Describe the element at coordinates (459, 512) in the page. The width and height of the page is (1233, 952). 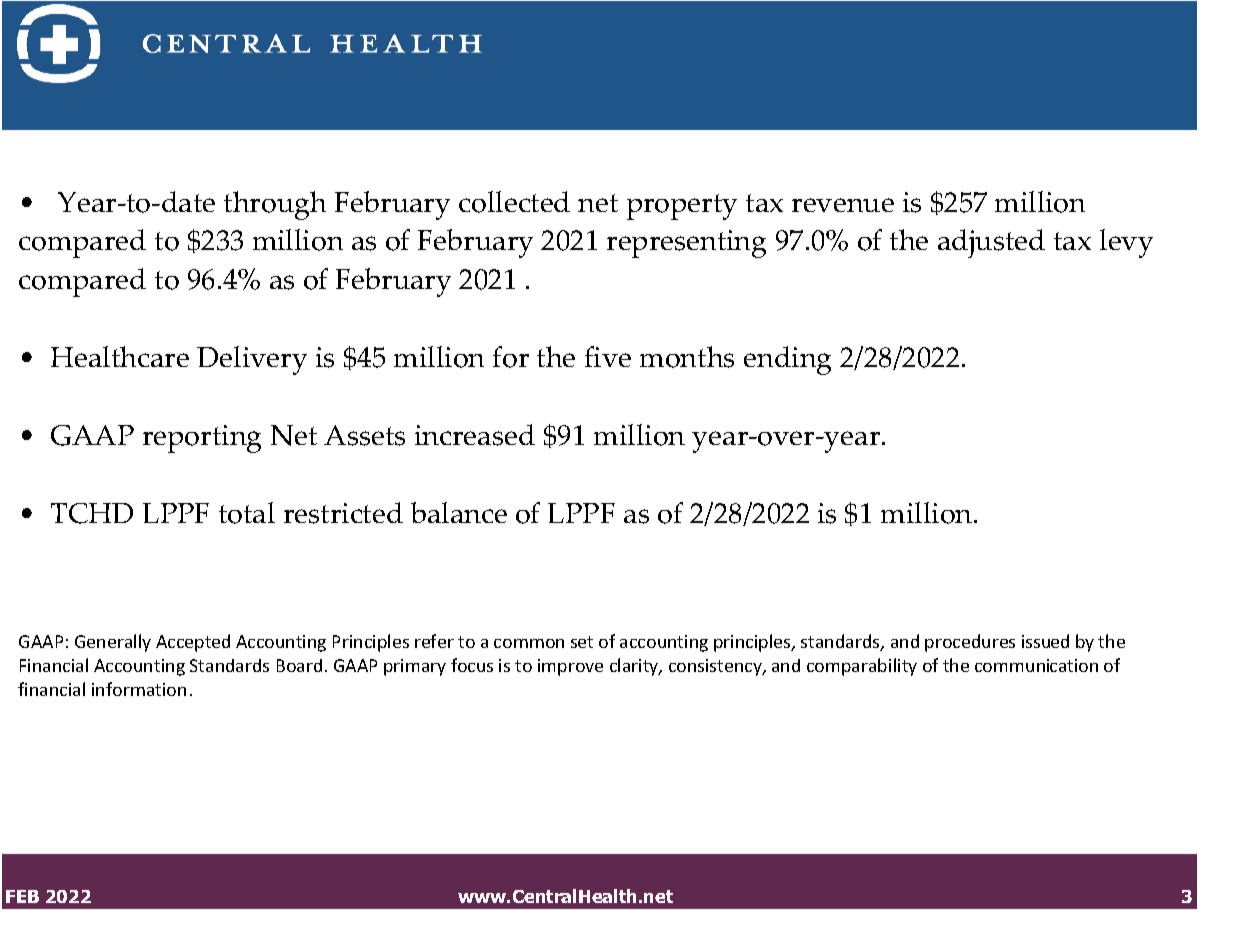
I see `balance` at that location.
